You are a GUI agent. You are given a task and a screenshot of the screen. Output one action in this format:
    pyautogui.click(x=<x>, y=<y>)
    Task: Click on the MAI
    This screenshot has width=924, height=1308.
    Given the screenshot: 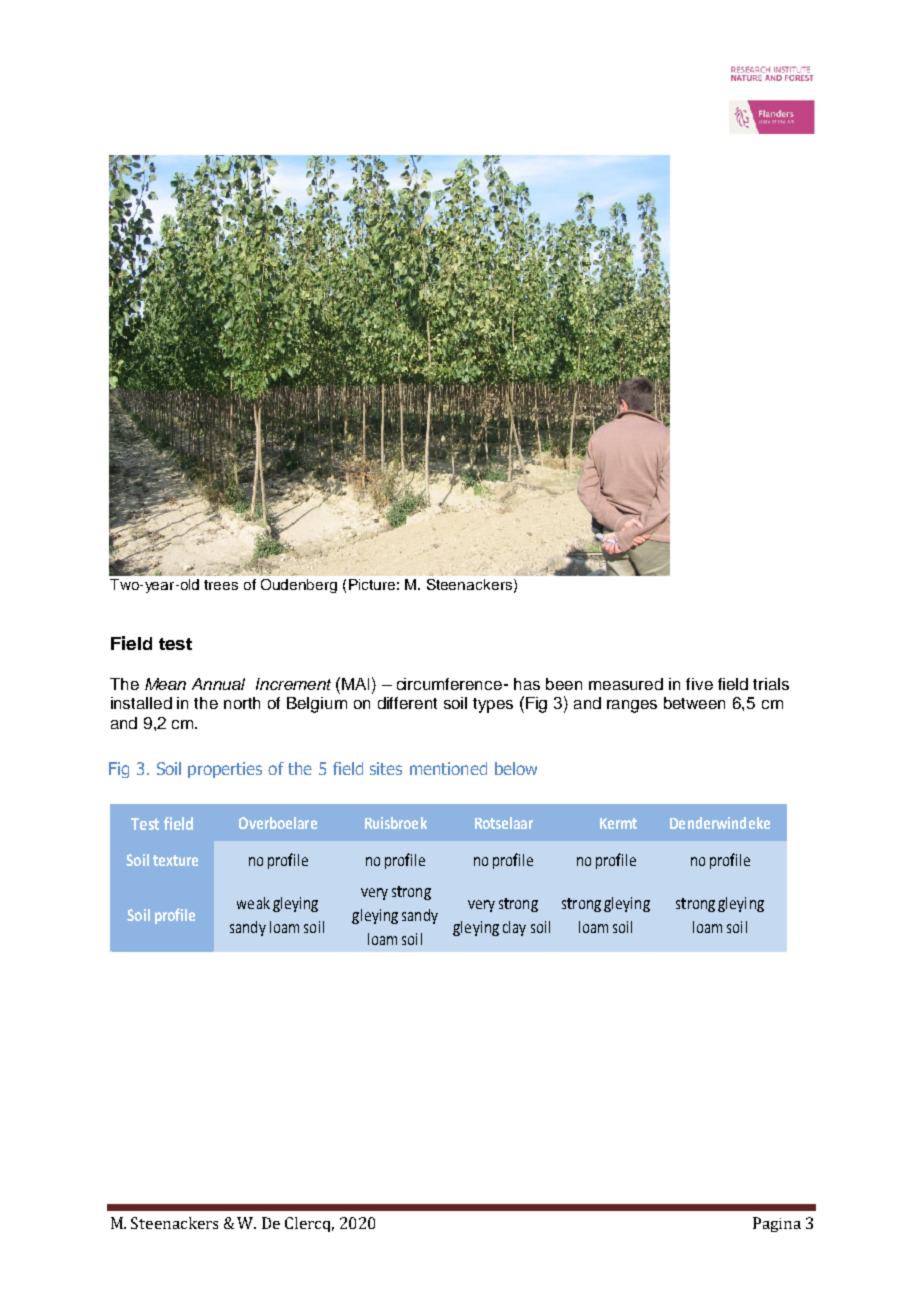 What is the action you would take?
    pyautogui.click(x=355, y=684)
